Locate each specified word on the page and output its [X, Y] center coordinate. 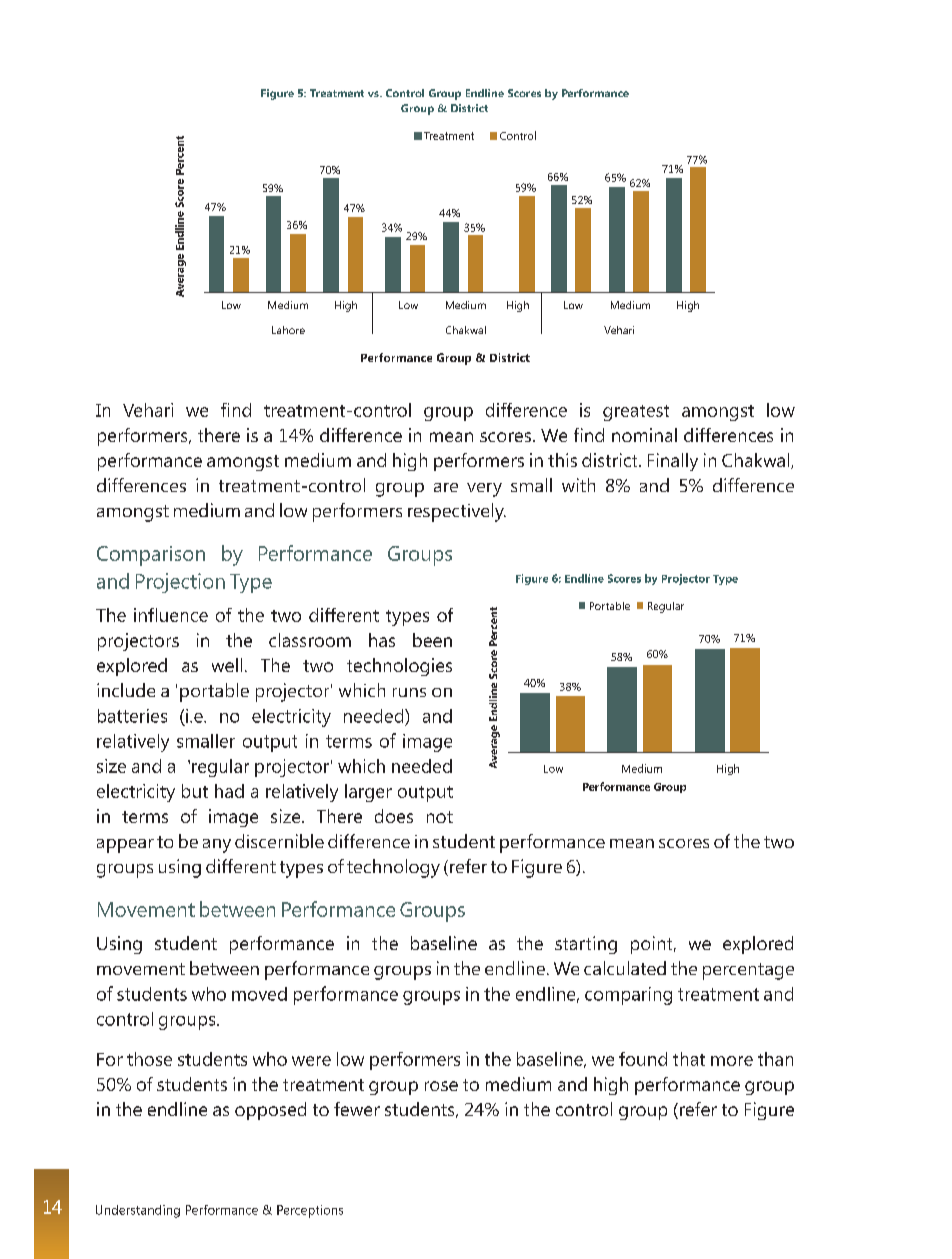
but [195, 791]
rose [441, 1086]
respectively [457, 512]
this [562, 460]
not [440, 817]
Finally [673, 462]
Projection [180, 583]
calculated [625, 968]
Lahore [288, 330]
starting [586, 945]
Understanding [138, 1211]
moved [259, 994]
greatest [636, 413]
